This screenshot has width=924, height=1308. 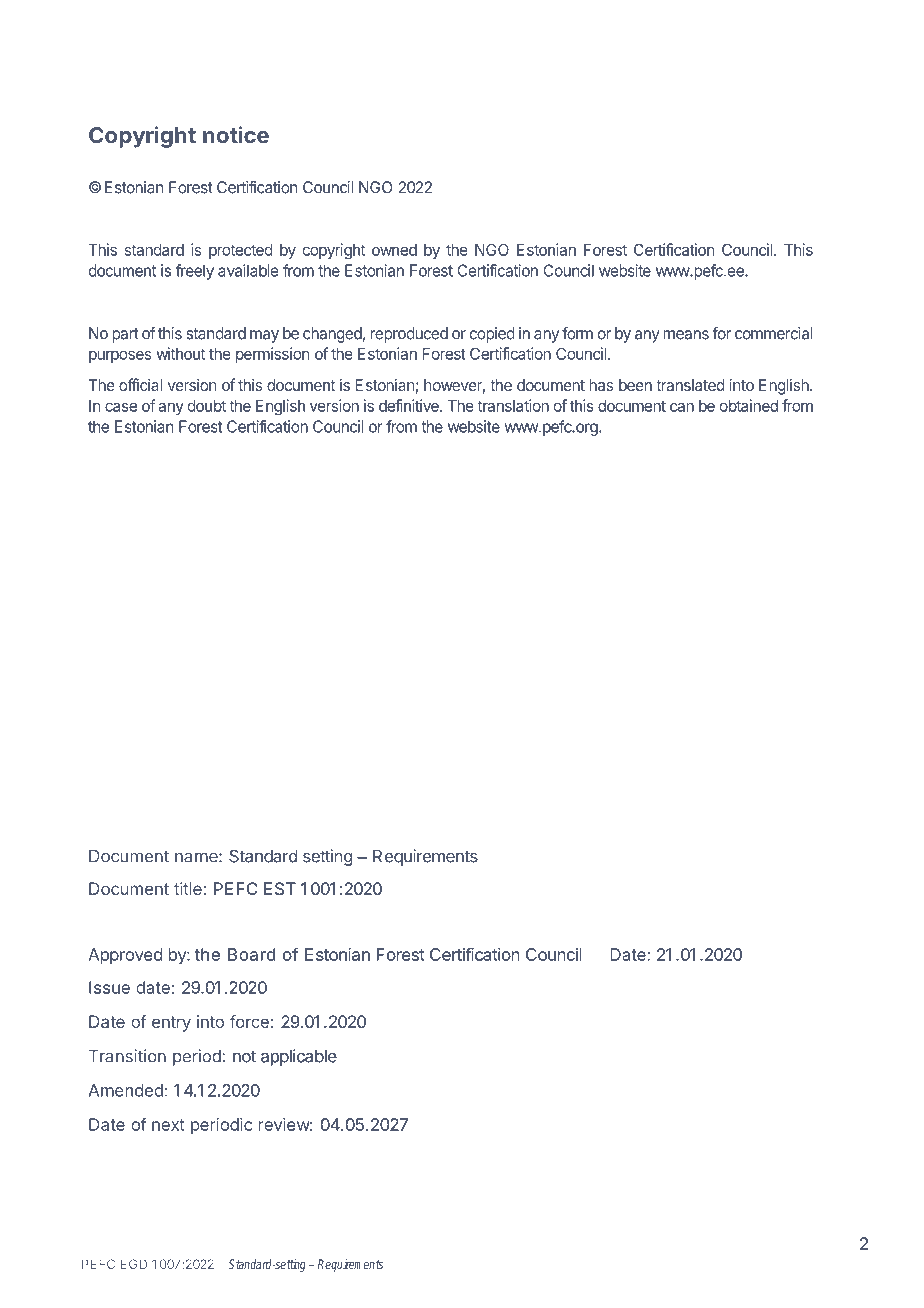 I want to click on entry, so click(x=171, y=1024).
